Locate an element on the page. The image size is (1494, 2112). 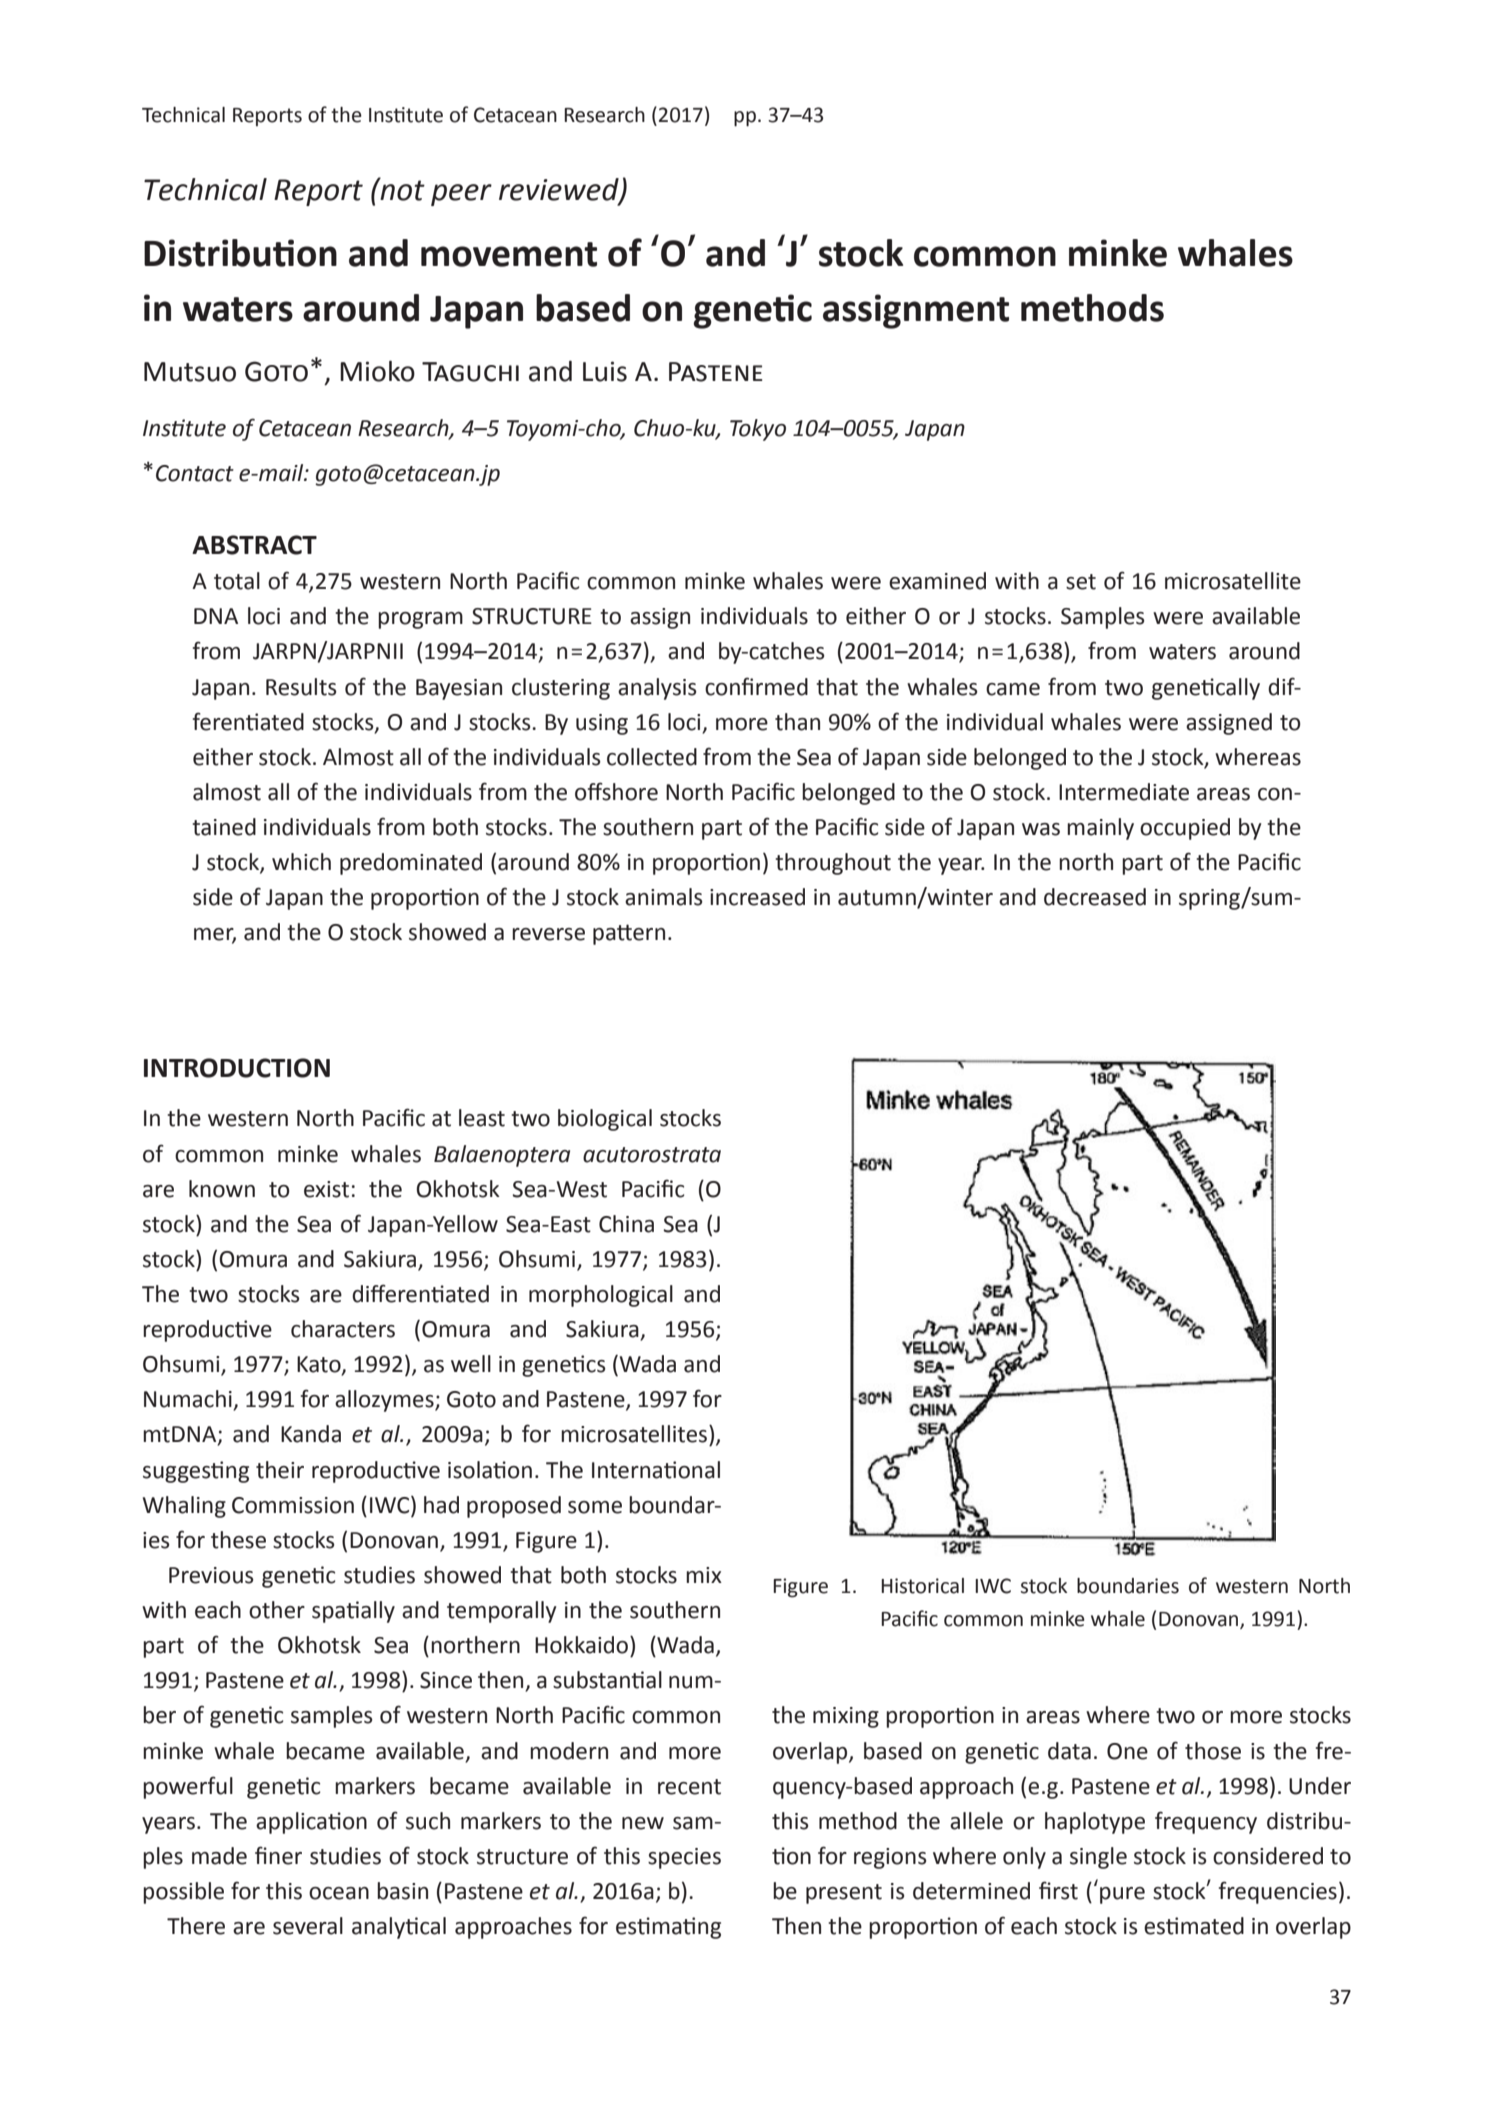
species is located at coordinates (684, 1858).
